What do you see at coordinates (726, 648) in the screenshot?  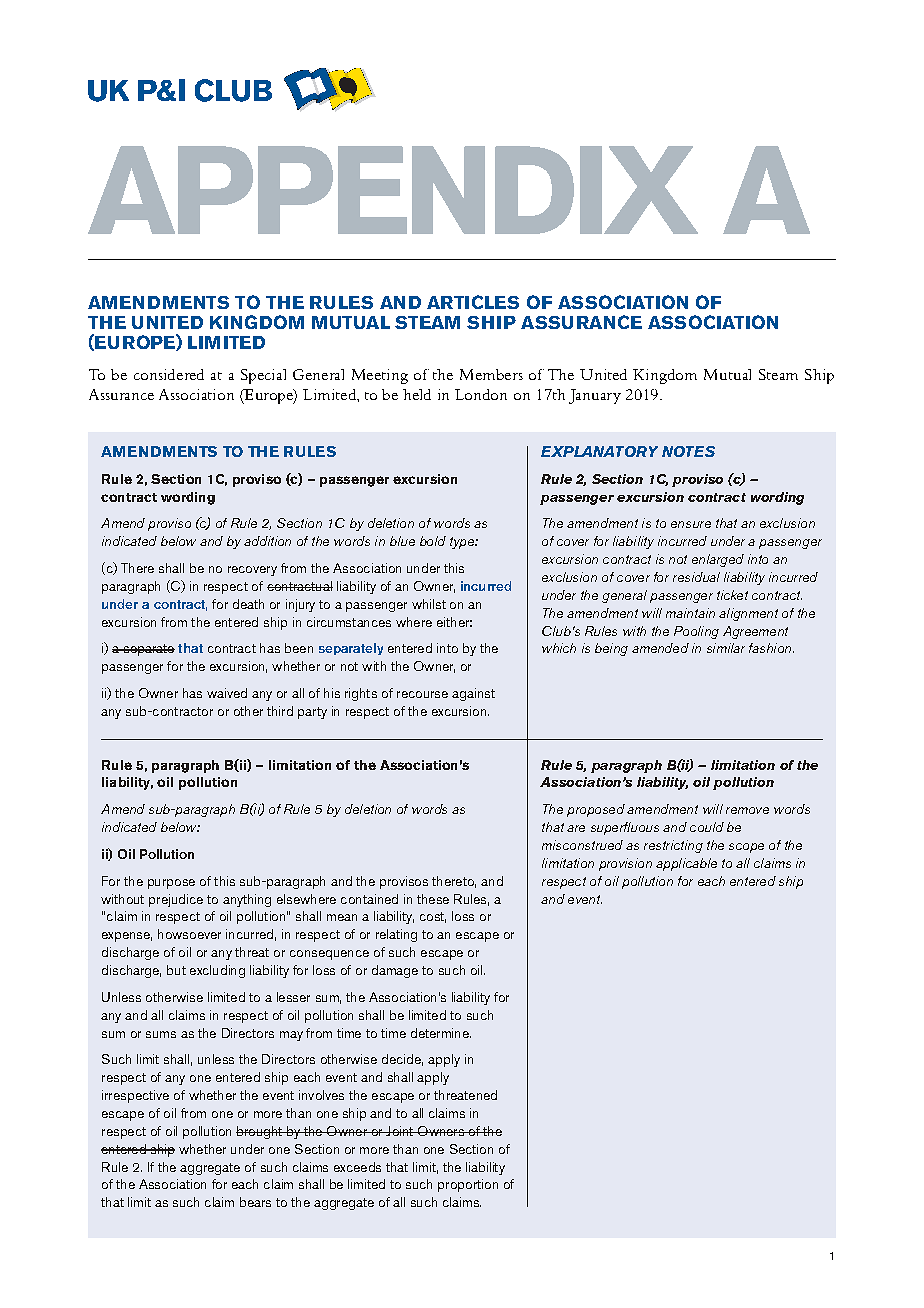 I see `similar` at bounding box center [726, 648].
